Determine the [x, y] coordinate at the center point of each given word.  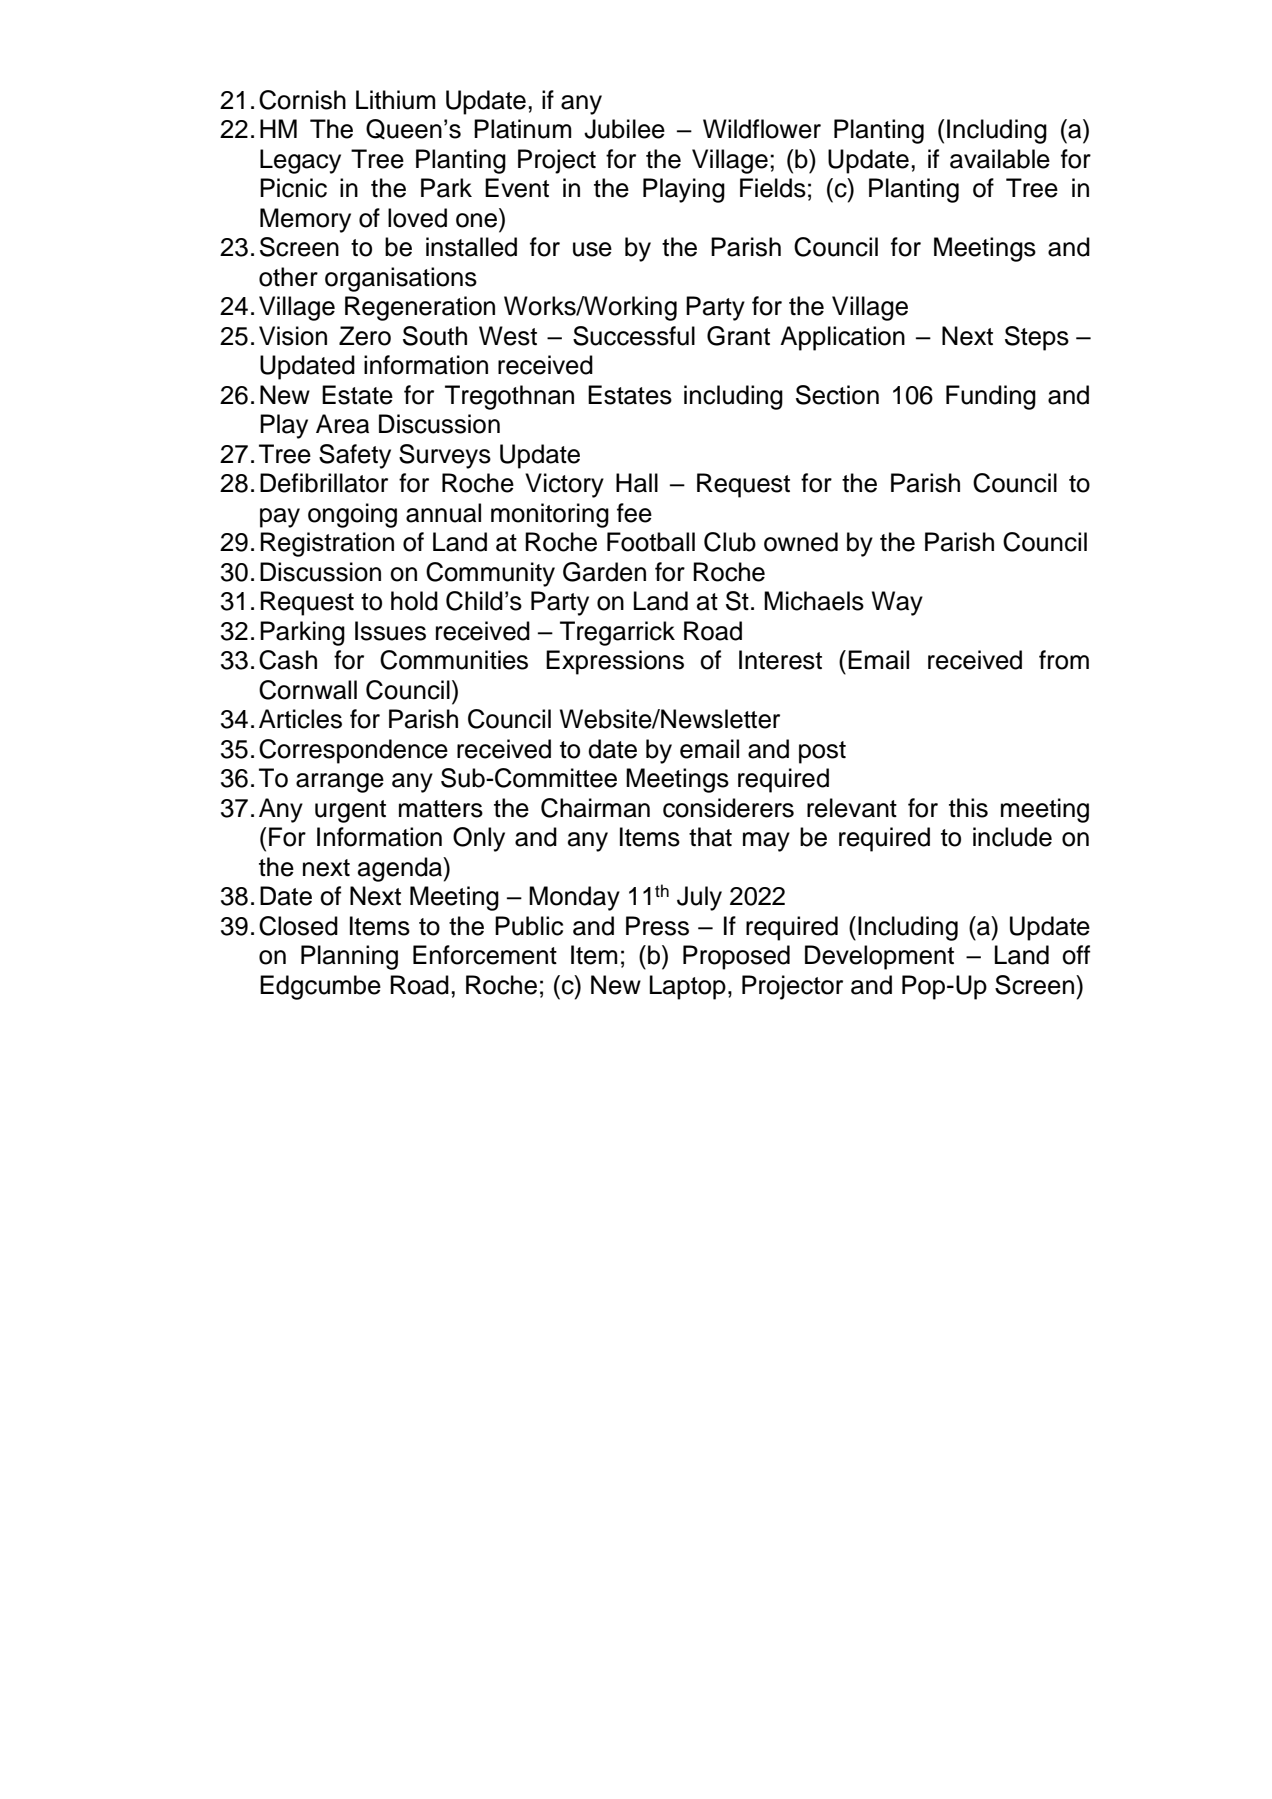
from [1064, 660]
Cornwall [308, 690]
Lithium [395, 100]
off [1076, 955]
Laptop [688, 987]
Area [342, 424]
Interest [780, 660]
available [1000, 159]
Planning [349, 957]
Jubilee [624, 129]
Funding [991, 397]
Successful [634, 336]
